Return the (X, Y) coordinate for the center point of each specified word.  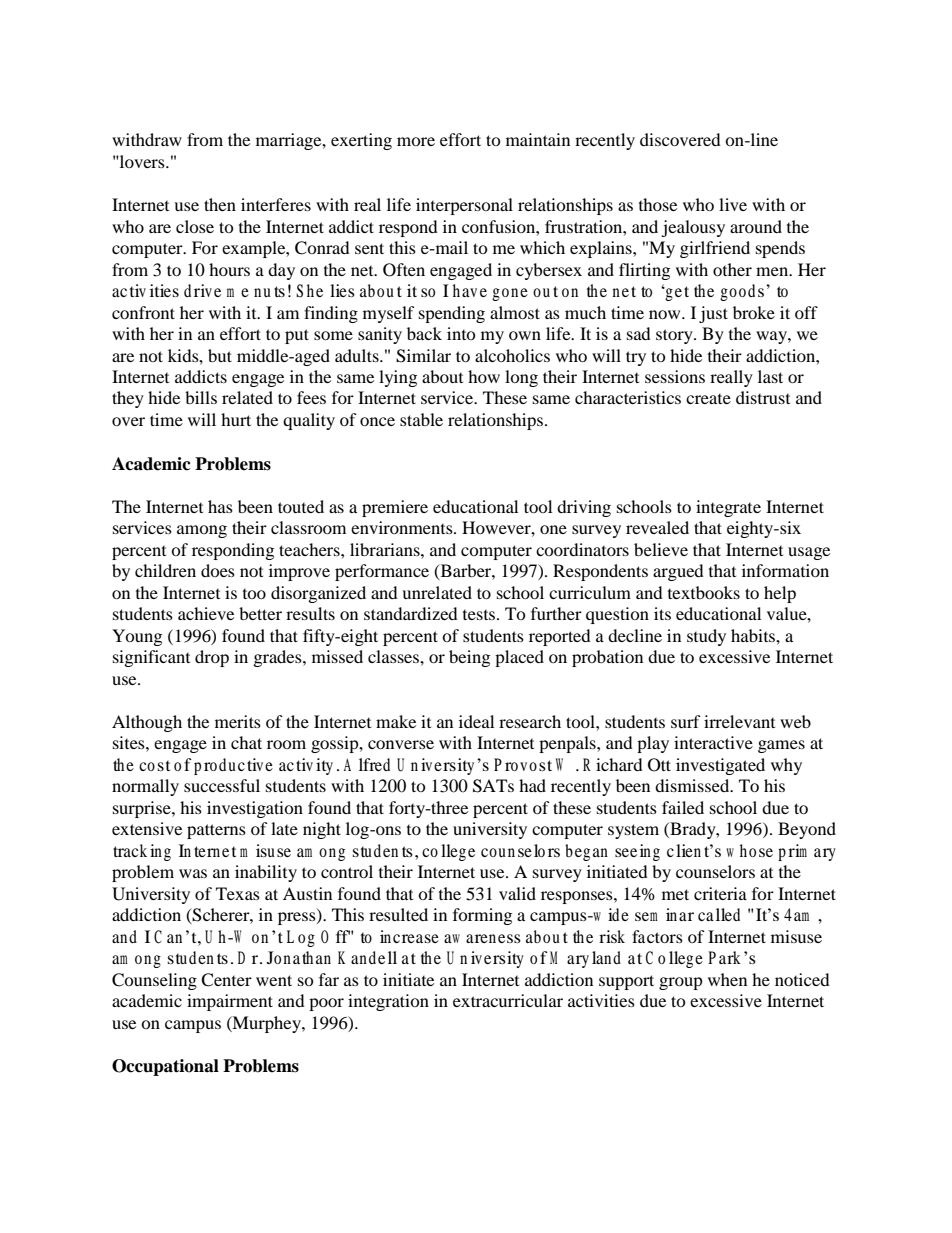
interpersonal (464, 206)
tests (480, 615)
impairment (230, 1002)
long (521, 378)
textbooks (704, 592)
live (733, 204)
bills (201, 397)
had (532, 785)
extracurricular (508, 1000)
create (708, 399)
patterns (216, 831)
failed (683, 807)
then (220, 204)
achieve (206, 613)
